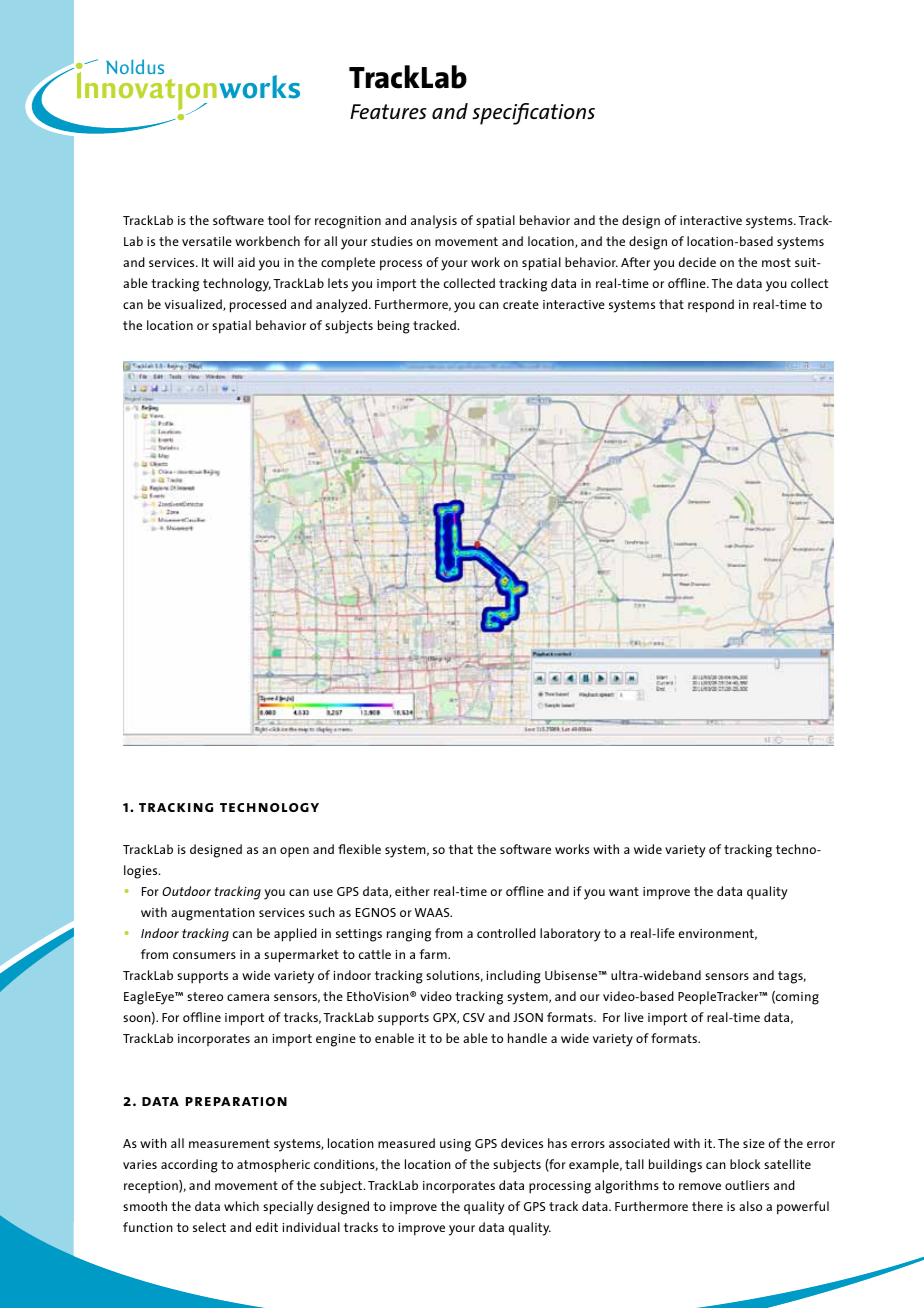 This page has height=1308, width=924. Describe the element at coordinates (624, 891) in the page. I see `want` at that location.
